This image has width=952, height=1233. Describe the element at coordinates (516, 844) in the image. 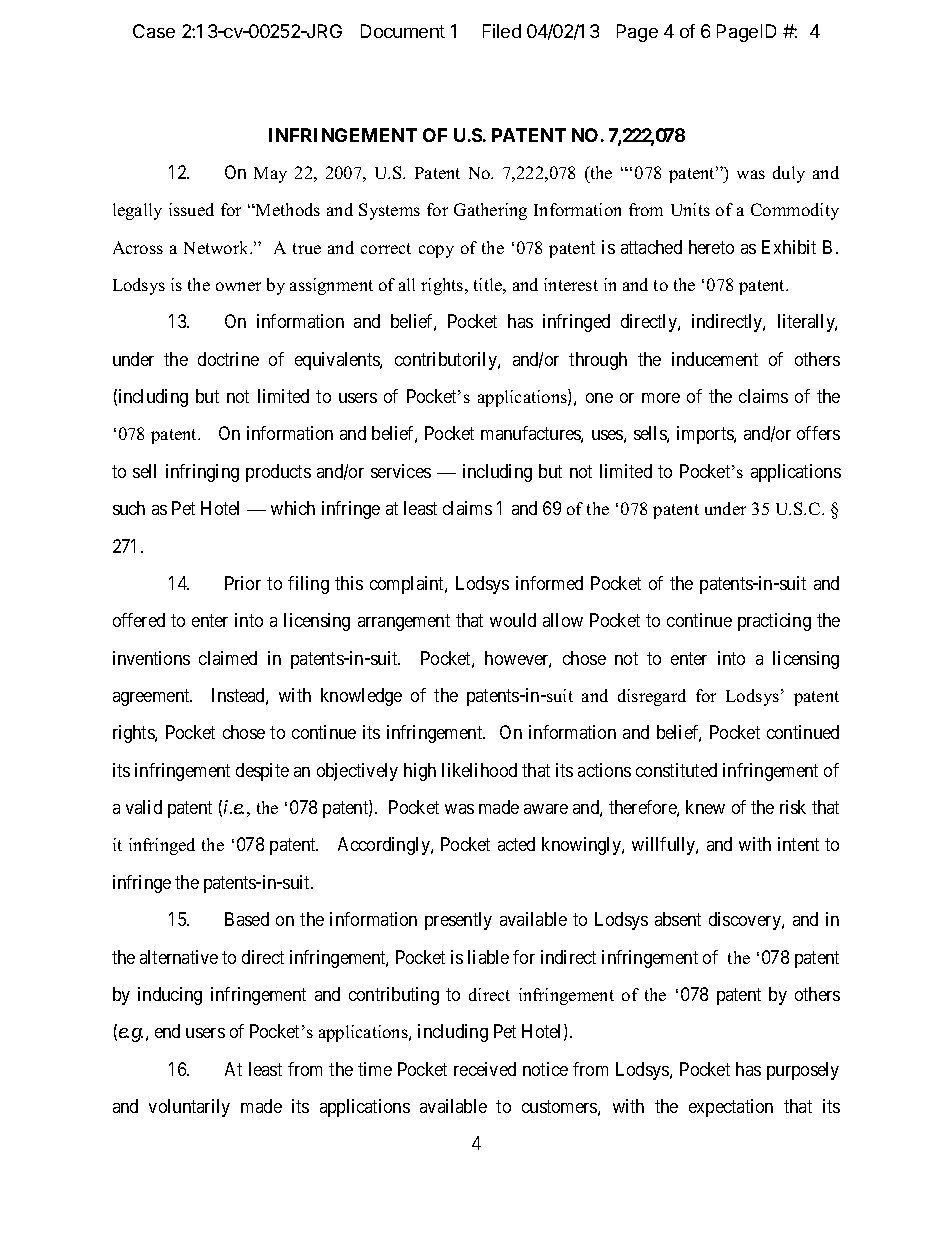

I see `acted` at that location.
